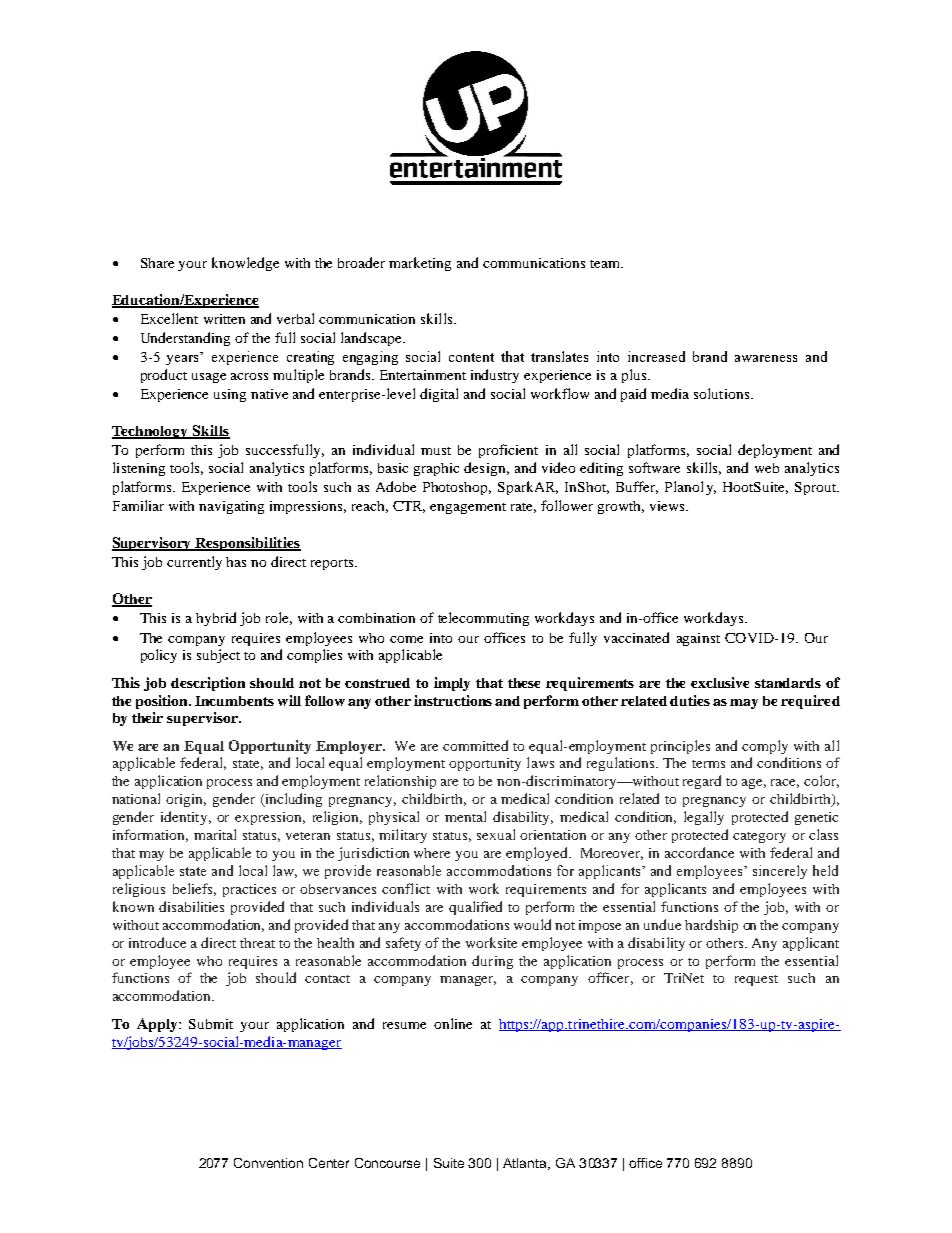 The image size is (952, 1233). Describe the element at coordinates (234, 701) in the image. I see `Incumbents` at that location.
